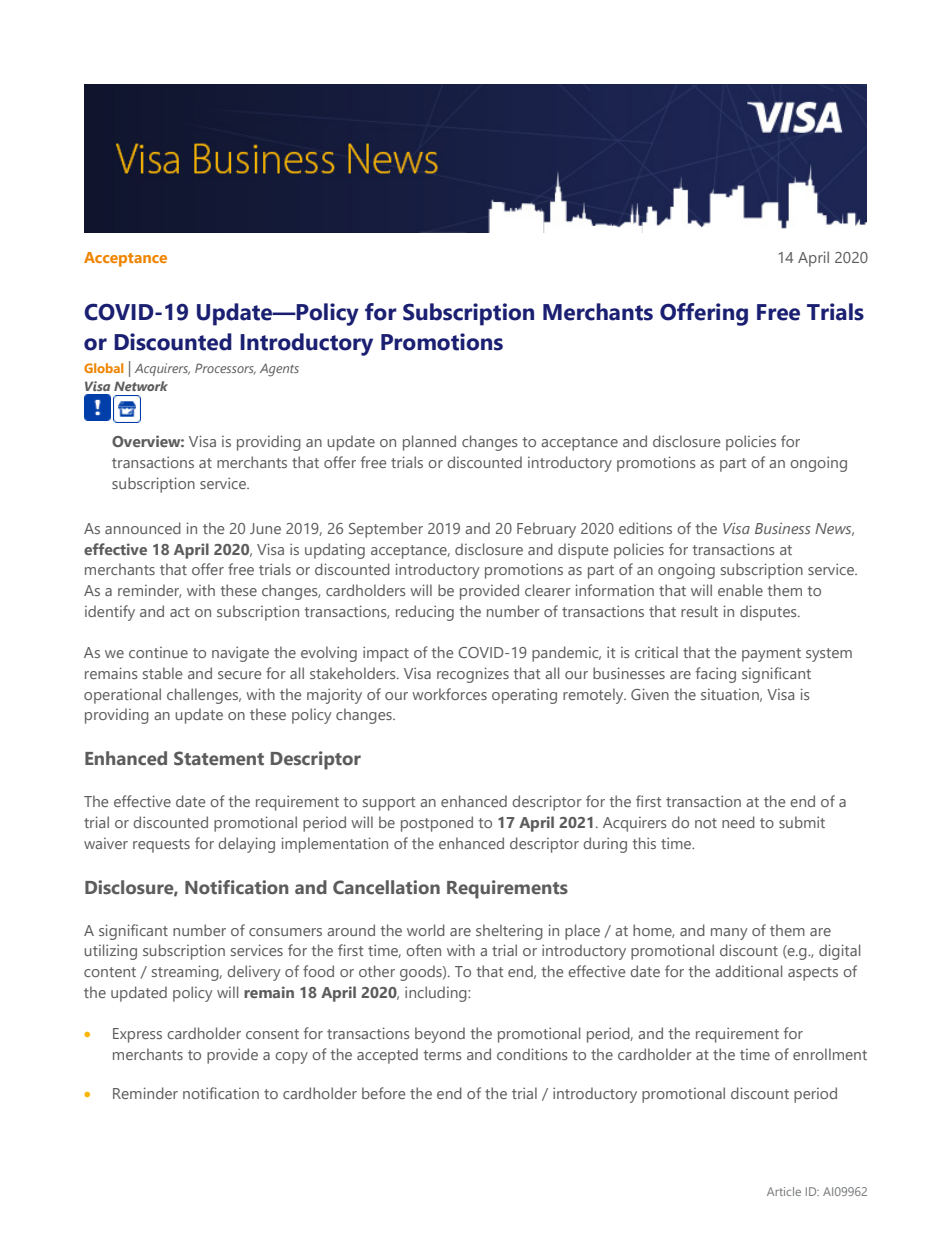 This screenshot has height=1233, width=952. Describe the element at coordinates (141, 386) in the screenshot. I see `Network` at that location.
